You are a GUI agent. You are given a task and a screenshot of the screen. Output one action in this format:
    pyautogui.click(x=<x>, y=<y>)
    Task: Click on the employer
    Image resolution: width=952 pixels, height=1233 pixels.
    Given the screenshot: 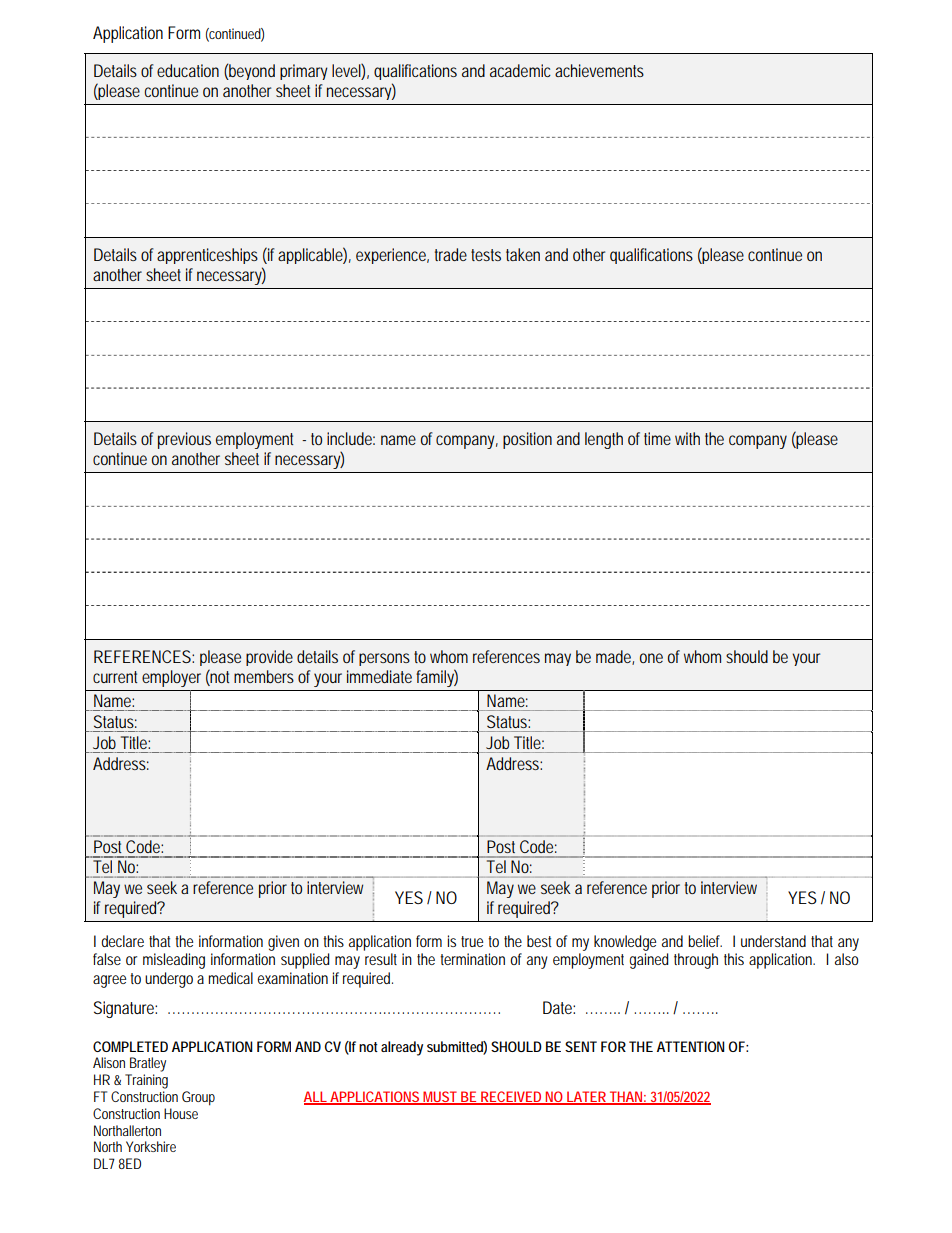 What is the action you would take?
    pyautogui.click(x=171, y=678)
